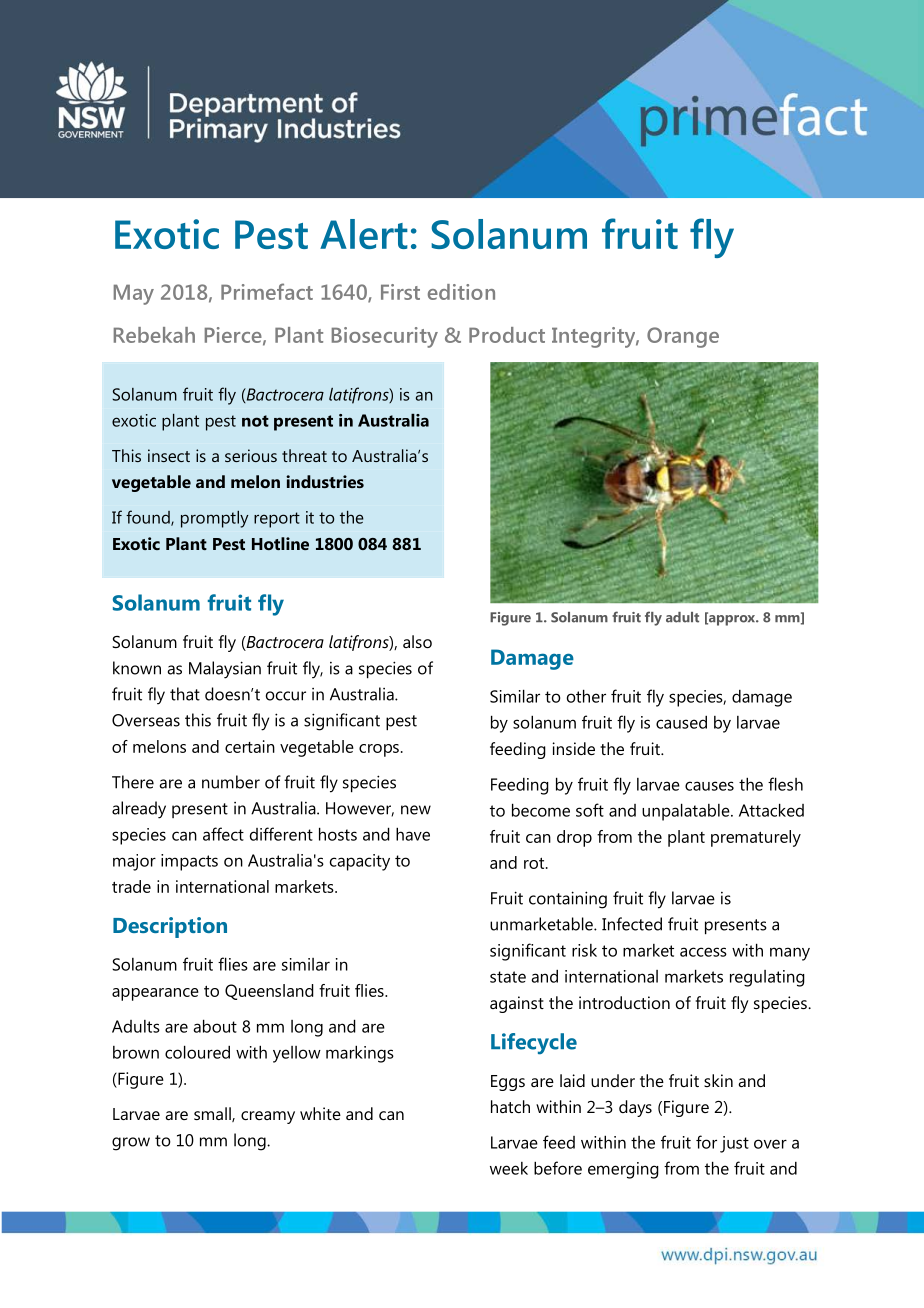 The image size is (924, 1308). What do you see at coordinates (251, 455) in the screenshot?
I see `serious` at bounding box center [251, 455].
